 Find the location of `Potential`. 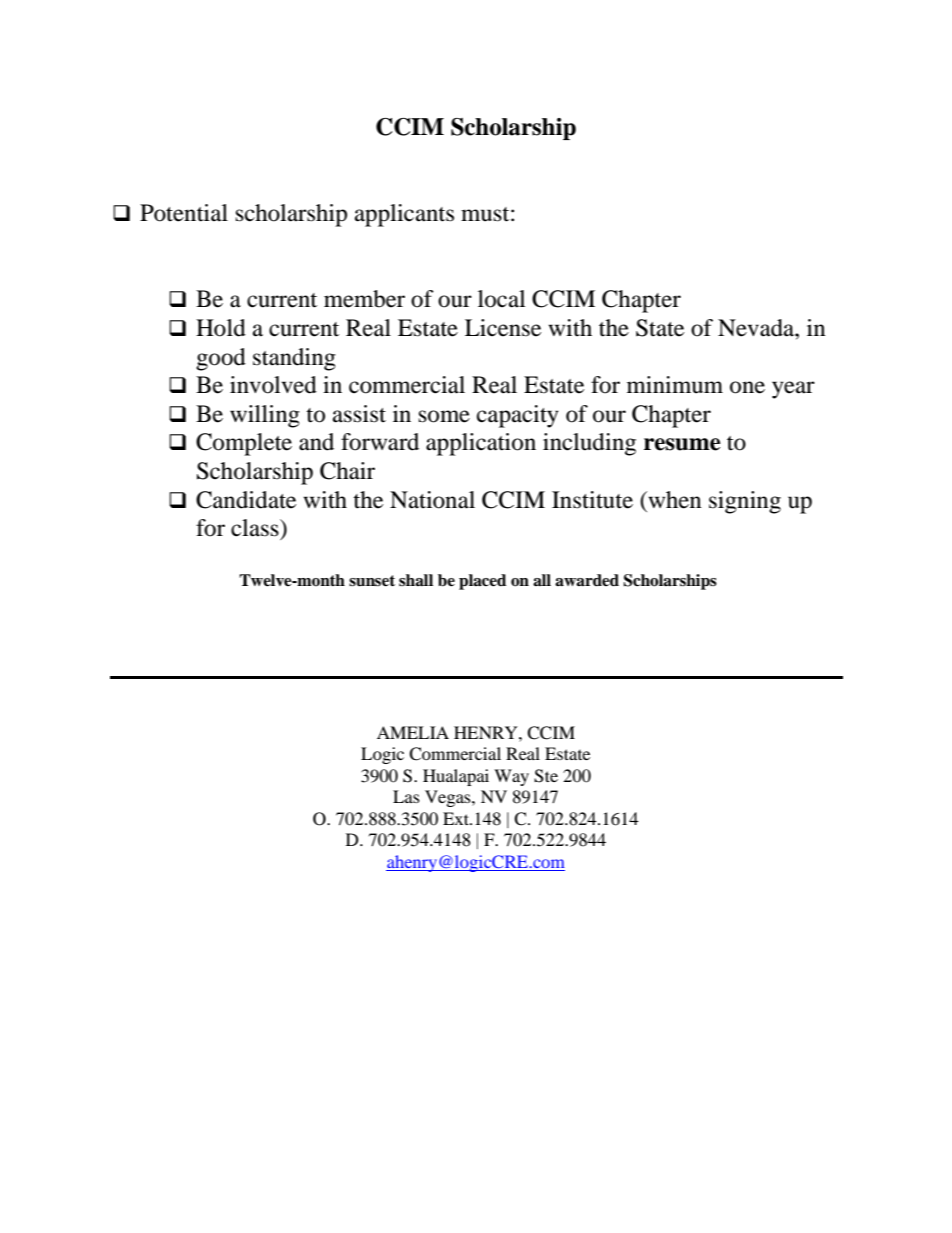

Potential is located at coordinates (184, 213).
